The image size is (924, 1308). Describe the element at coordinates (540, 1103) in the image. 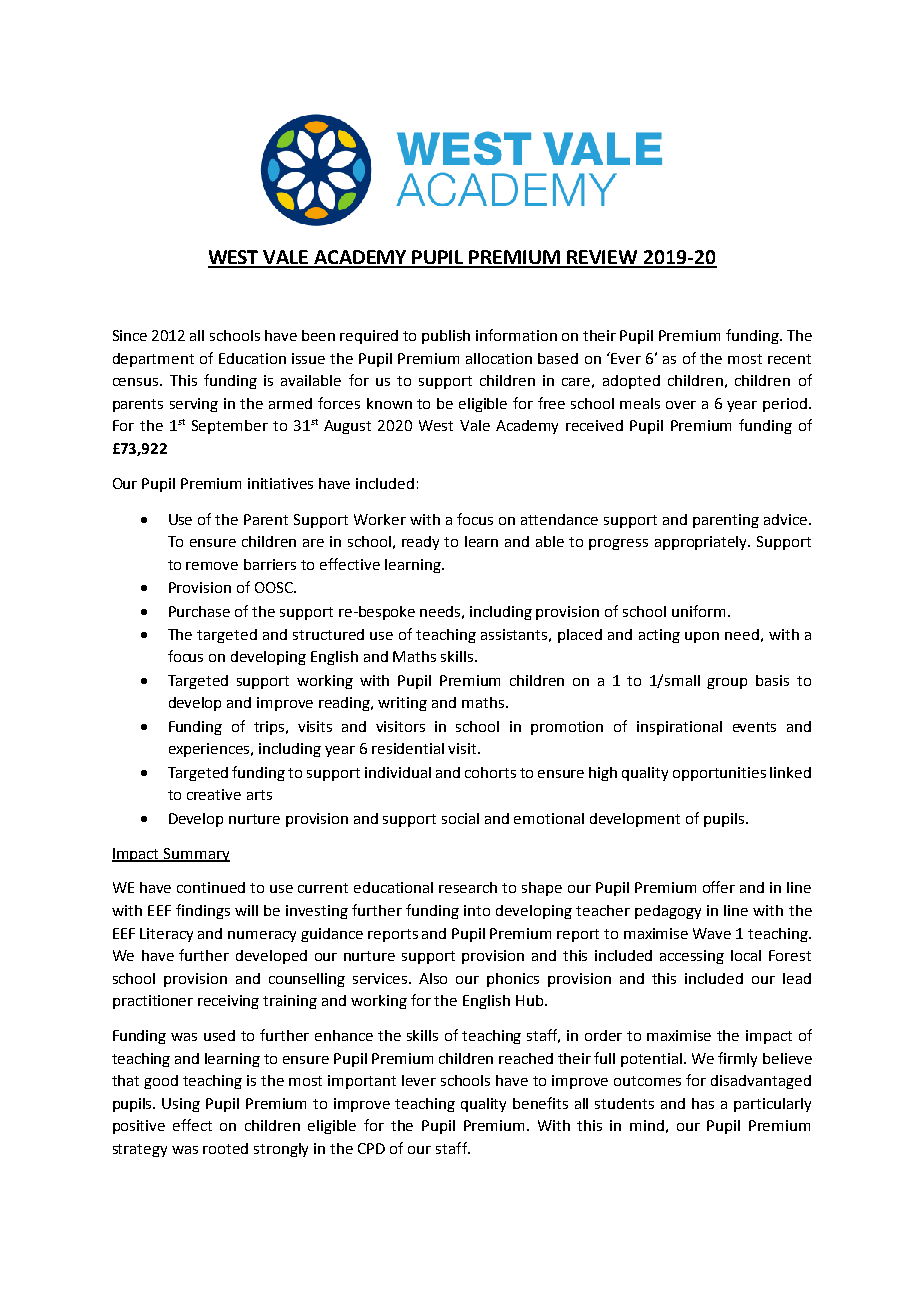

I see `benefits` at that location.
